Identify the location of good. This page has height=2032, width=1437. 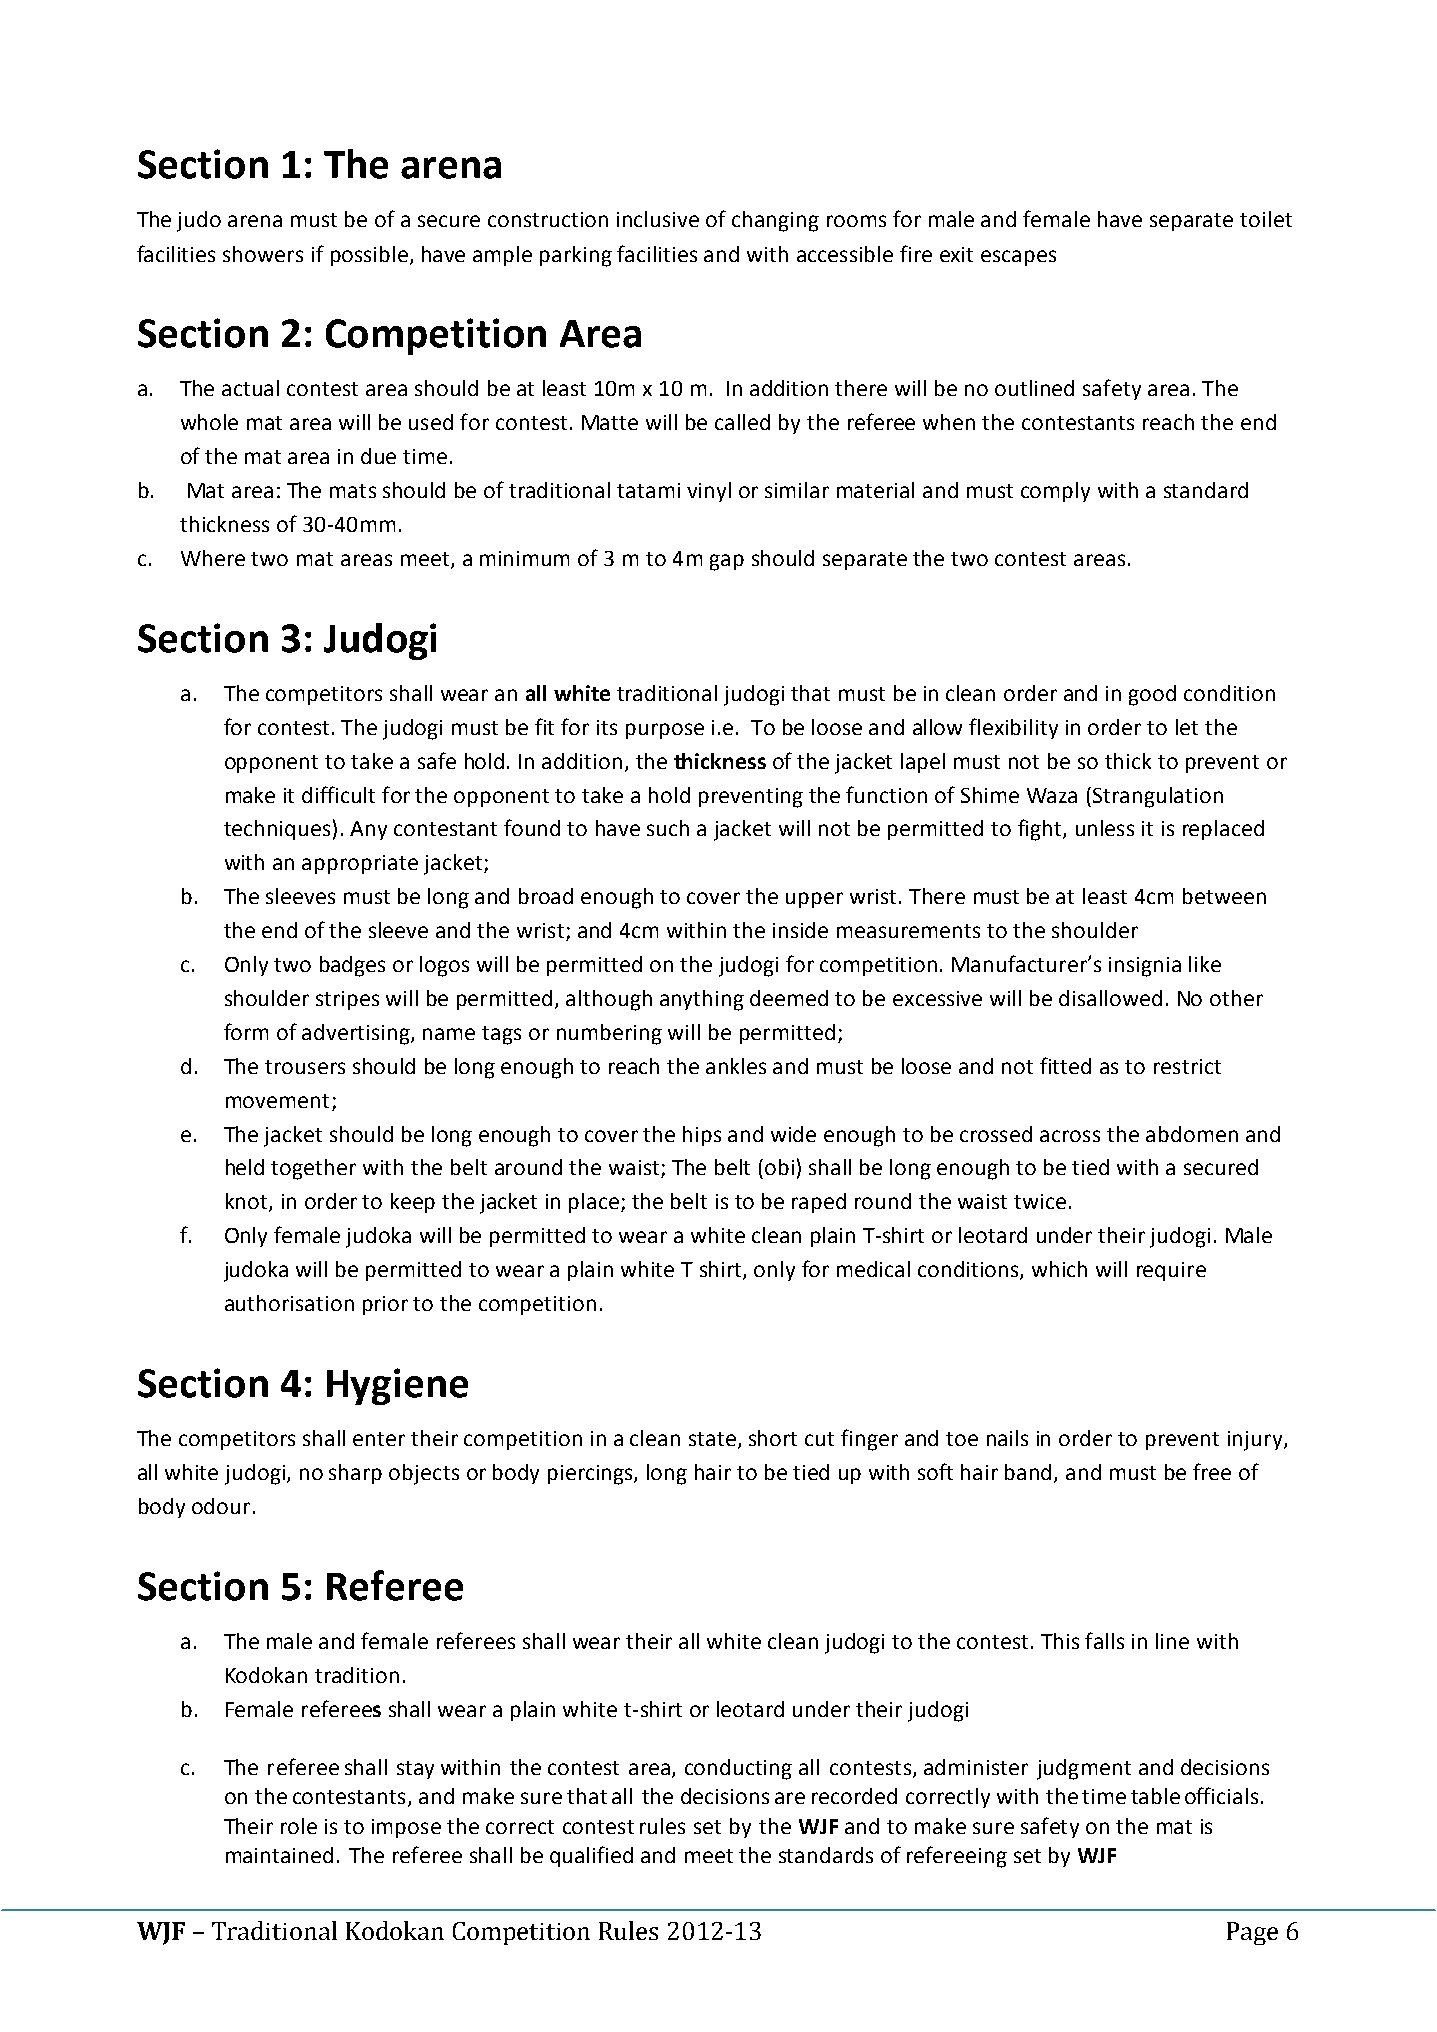
(1152, 695).
